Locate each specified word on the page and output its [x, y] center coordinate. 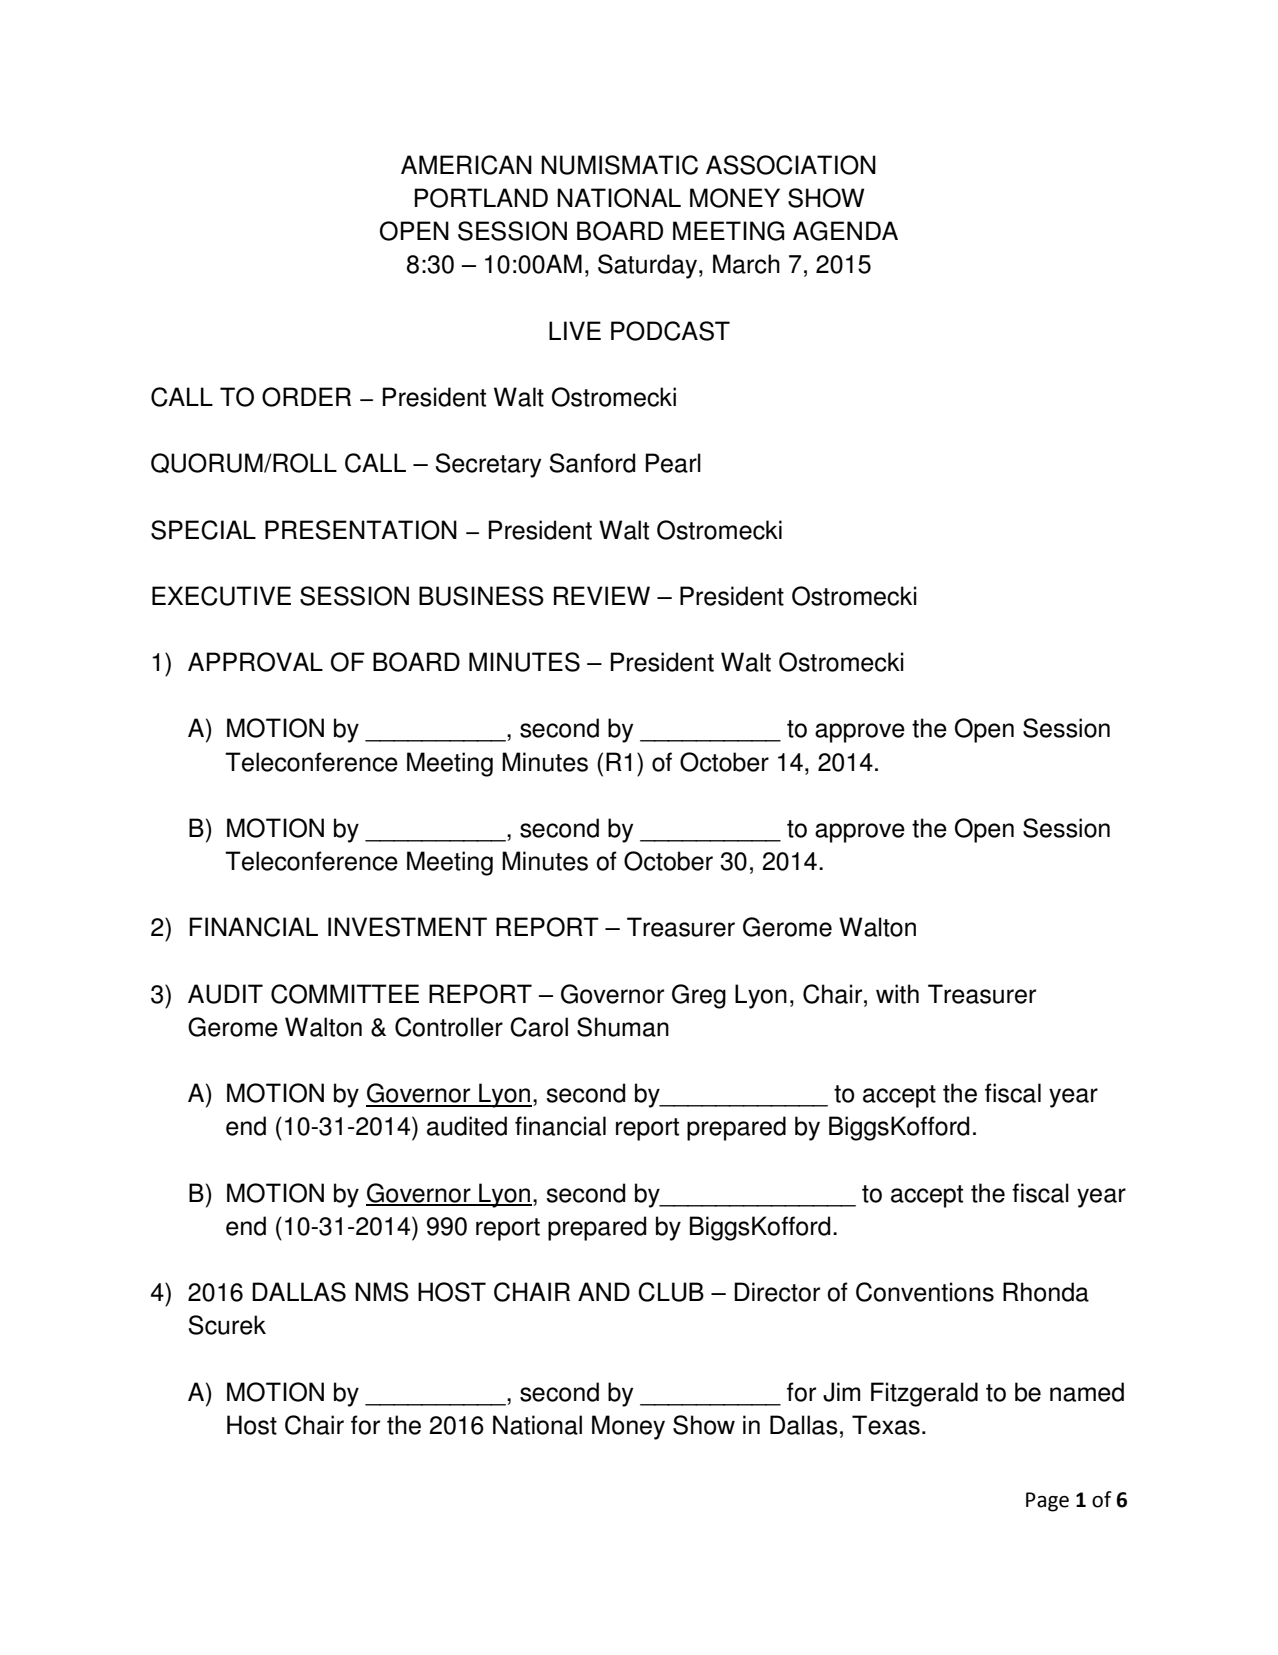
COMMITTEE [345, 994]
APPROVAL [255, 662]
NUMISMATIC [619, 165]
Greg [699, 996]
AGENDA [845, 231]
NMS [382, 1292]
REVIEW [602, 595]
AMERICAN [466, 165]
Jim [841, 1392]
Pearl [673, 463]
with [897, 994]
